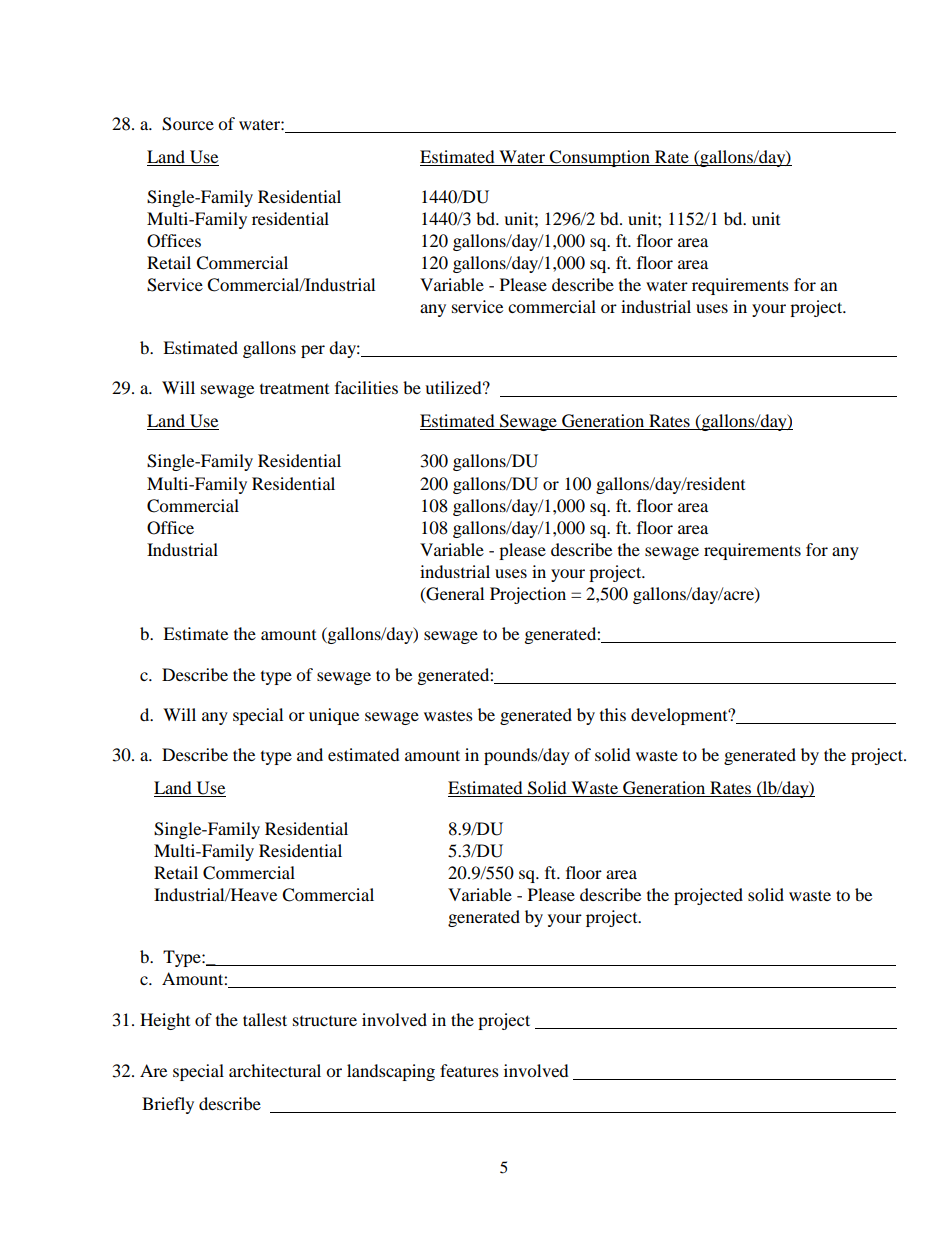  What do you see at coordinates (334, 716) in the screenshot?
I see `unique` at bounding box center [334, 716].
